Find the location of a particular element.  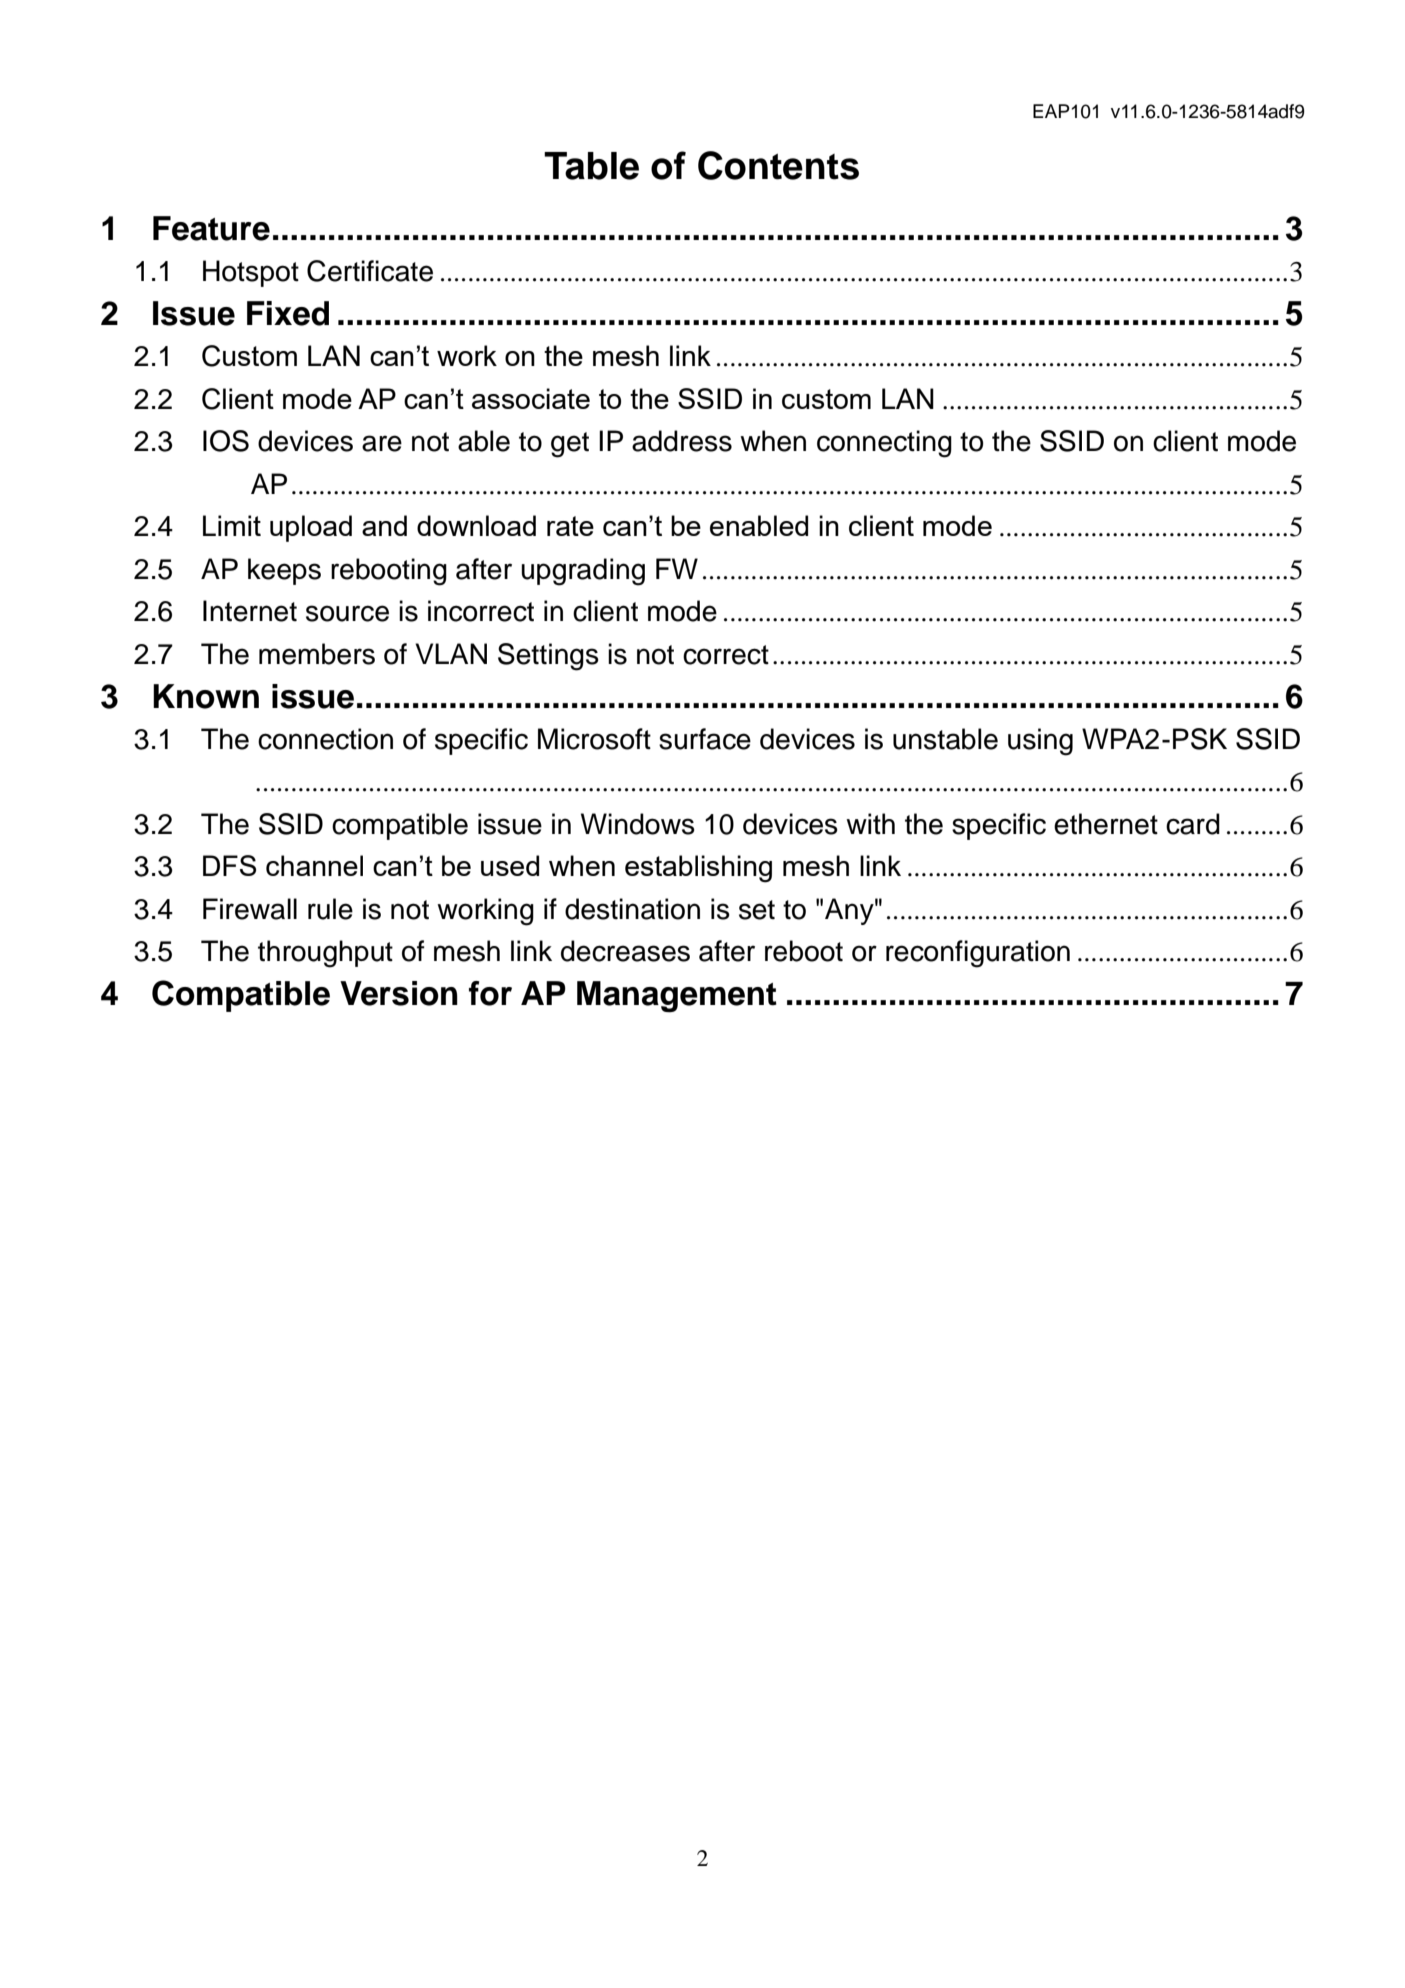

surface is located at coordinates (705, 739).
